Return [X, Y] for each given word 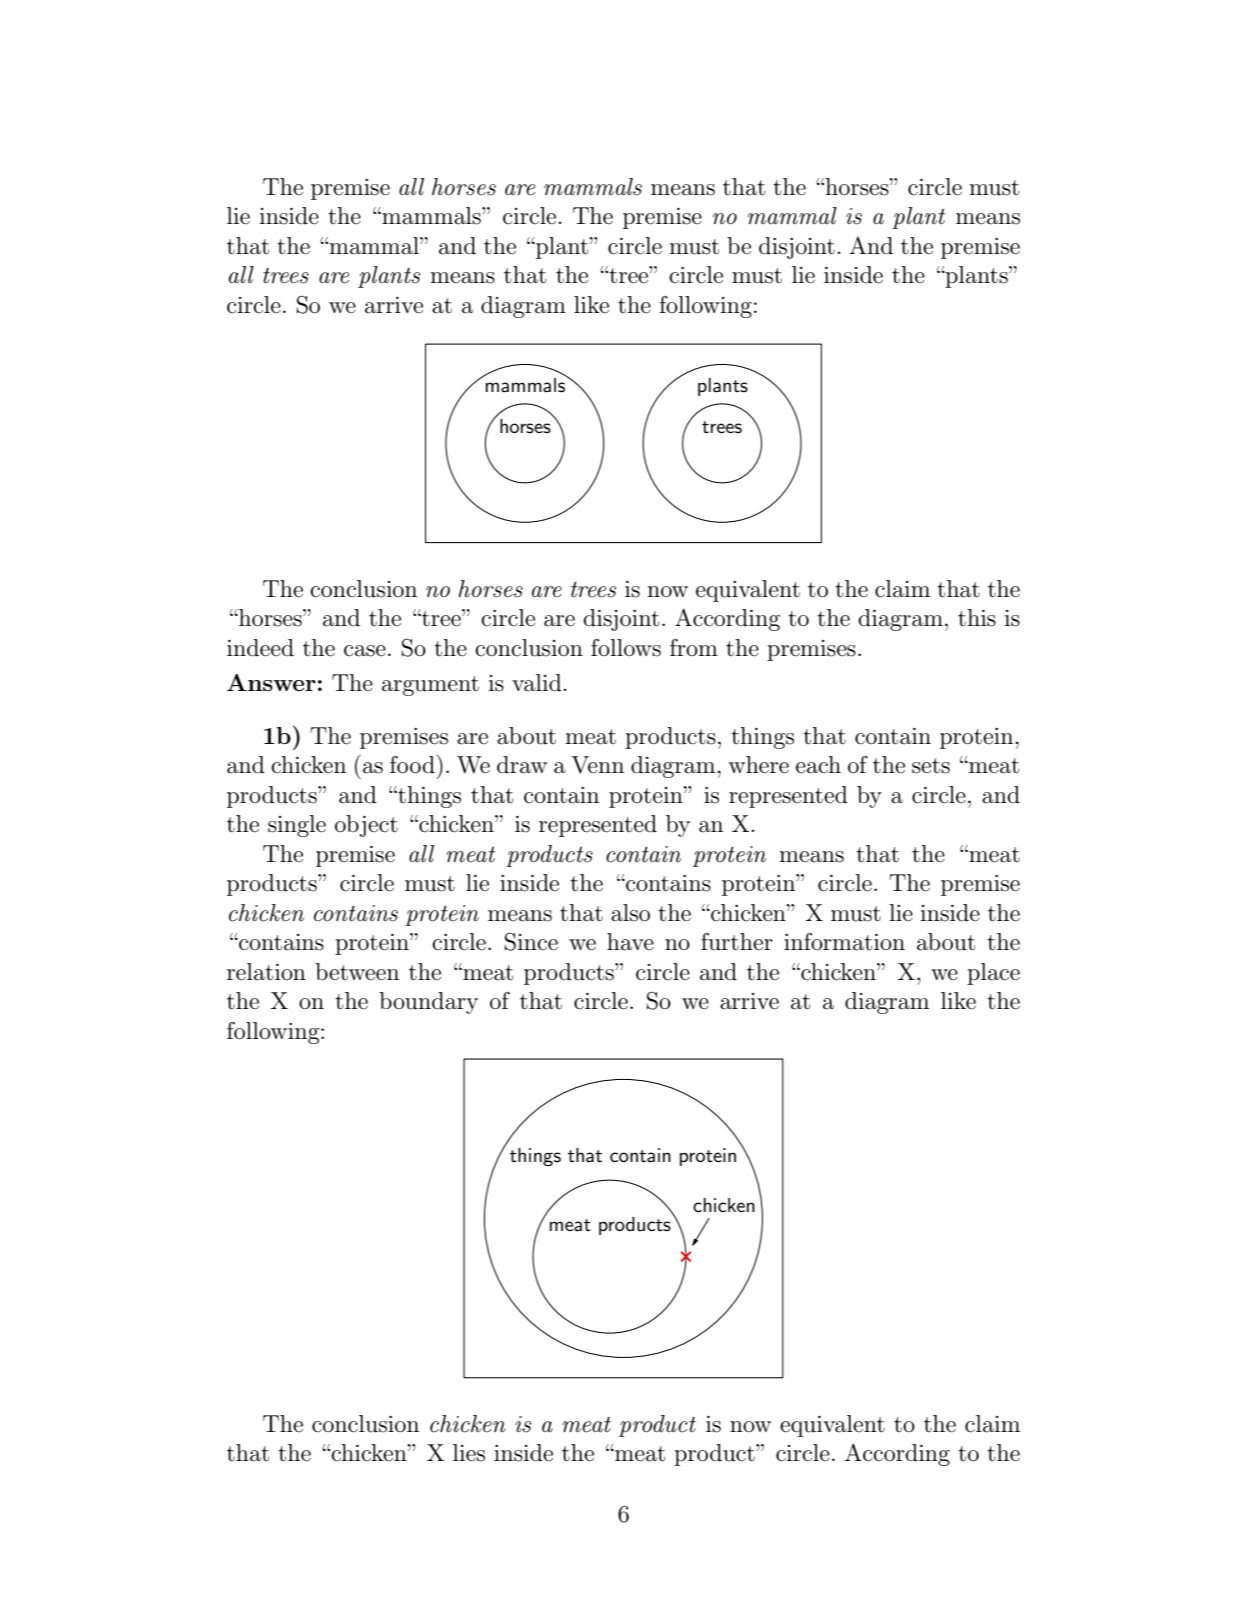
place [993, 974]
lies [469, 1453]
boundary [428, 1003]
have [630, 942]
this [977, 618]
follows [626, 648]
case [365, 651]
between [357, 972]
